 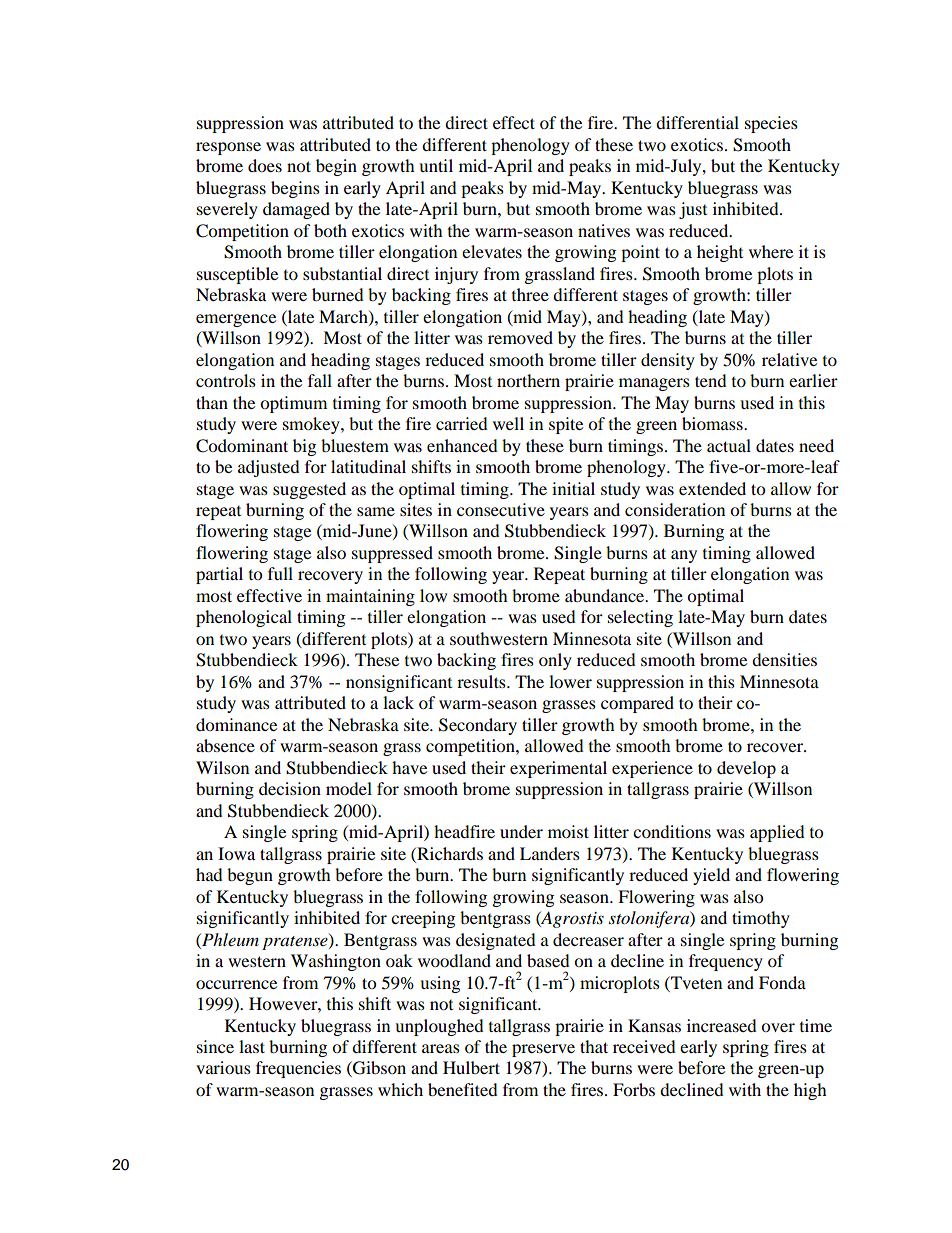 I want to click on frequencies, so click(x=298, y=1069).
